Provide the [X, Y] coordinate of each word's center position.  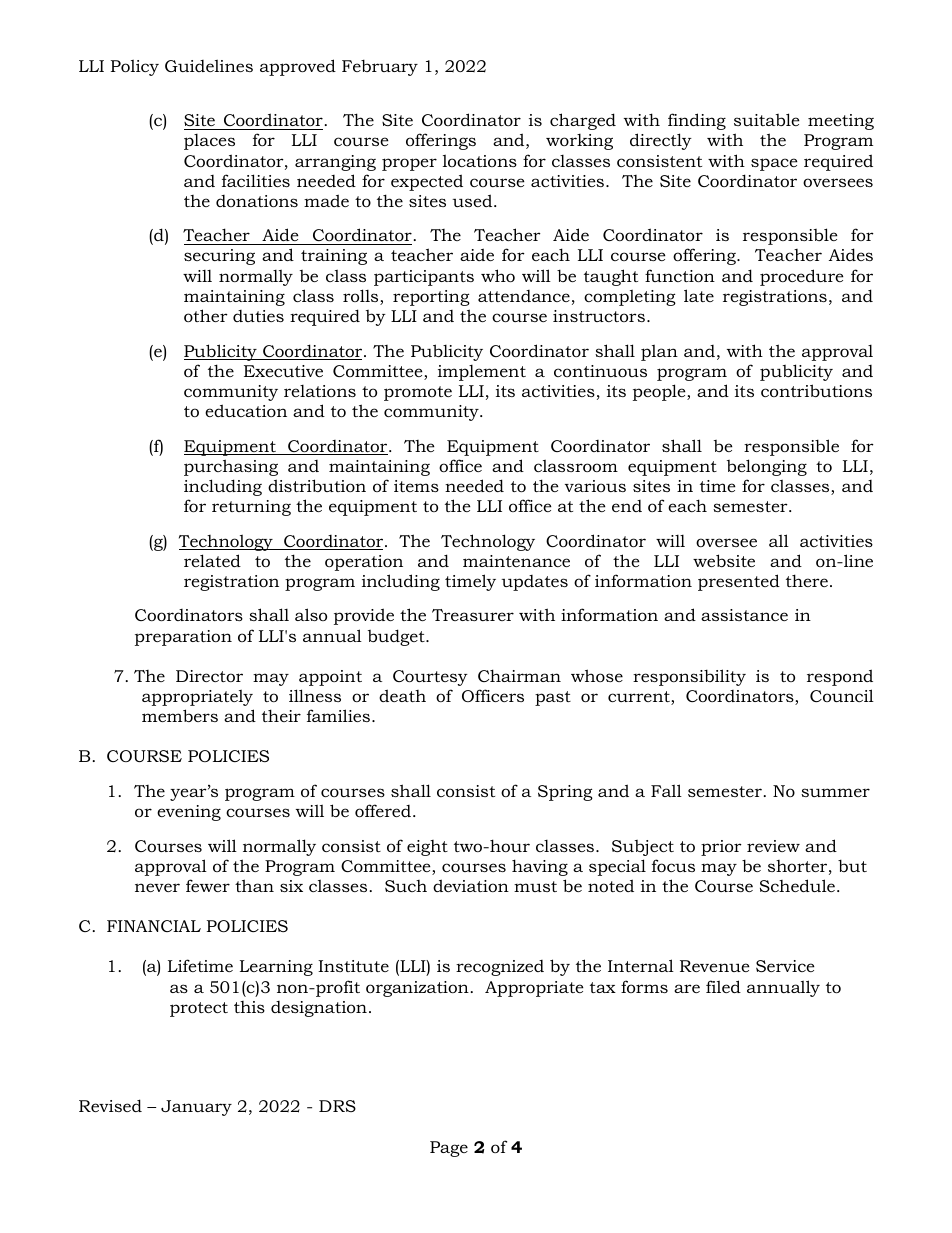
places [209, 142]
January [196, 1108]
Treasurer [473, 615]
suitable [767, 119]
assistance [744, 615]
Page [449, 1149]
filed [723, 986]
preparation [183, 638]
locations [480, 160]
